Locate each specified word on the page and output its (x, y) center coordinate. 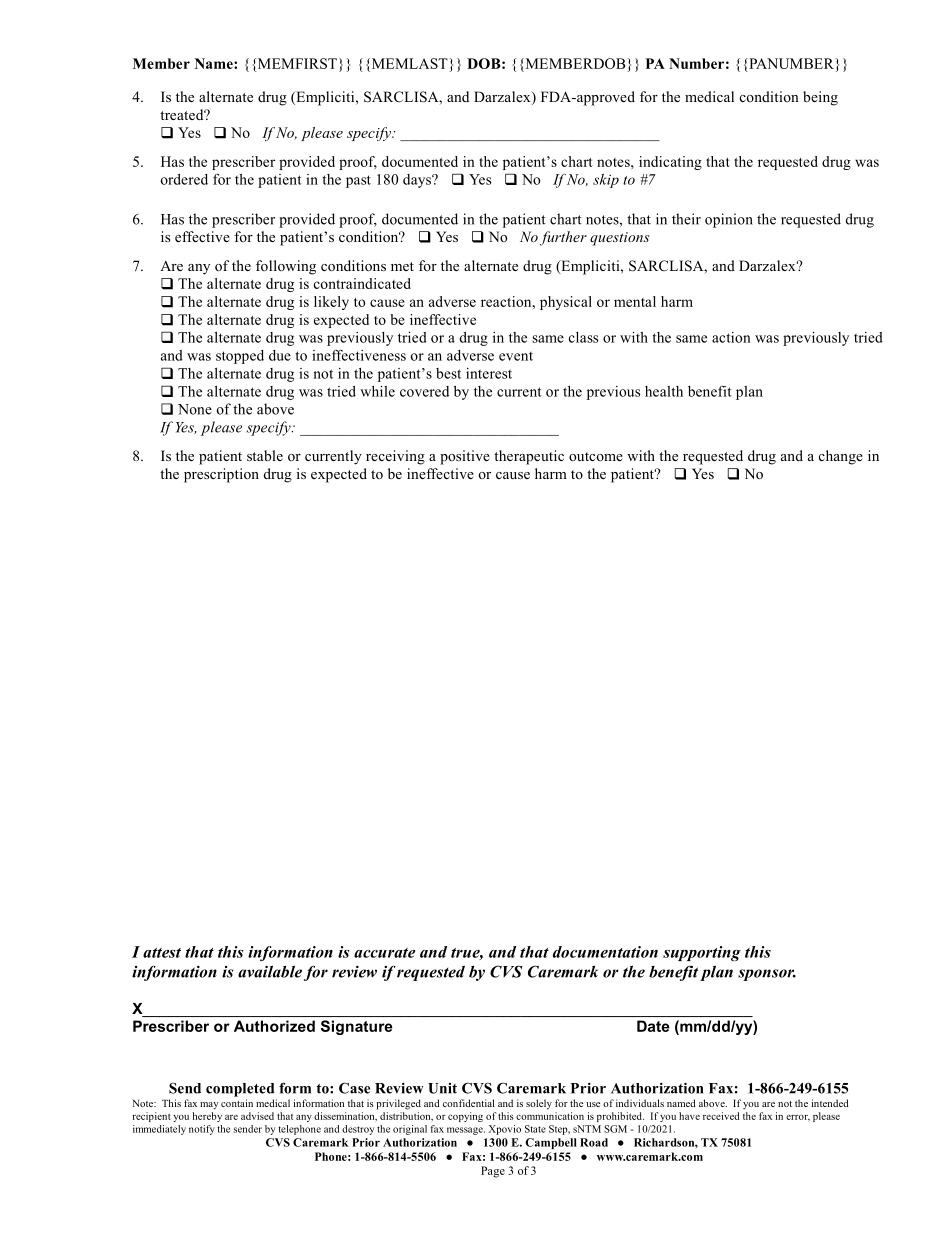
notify (202, 1130)
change (841, 457)
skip (606, 181)
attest (162, 953)
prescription (221, 475)
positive (465, 457)
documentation (605, 952)
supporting (702, 953)
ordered (184, 179)
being (820, 98)
